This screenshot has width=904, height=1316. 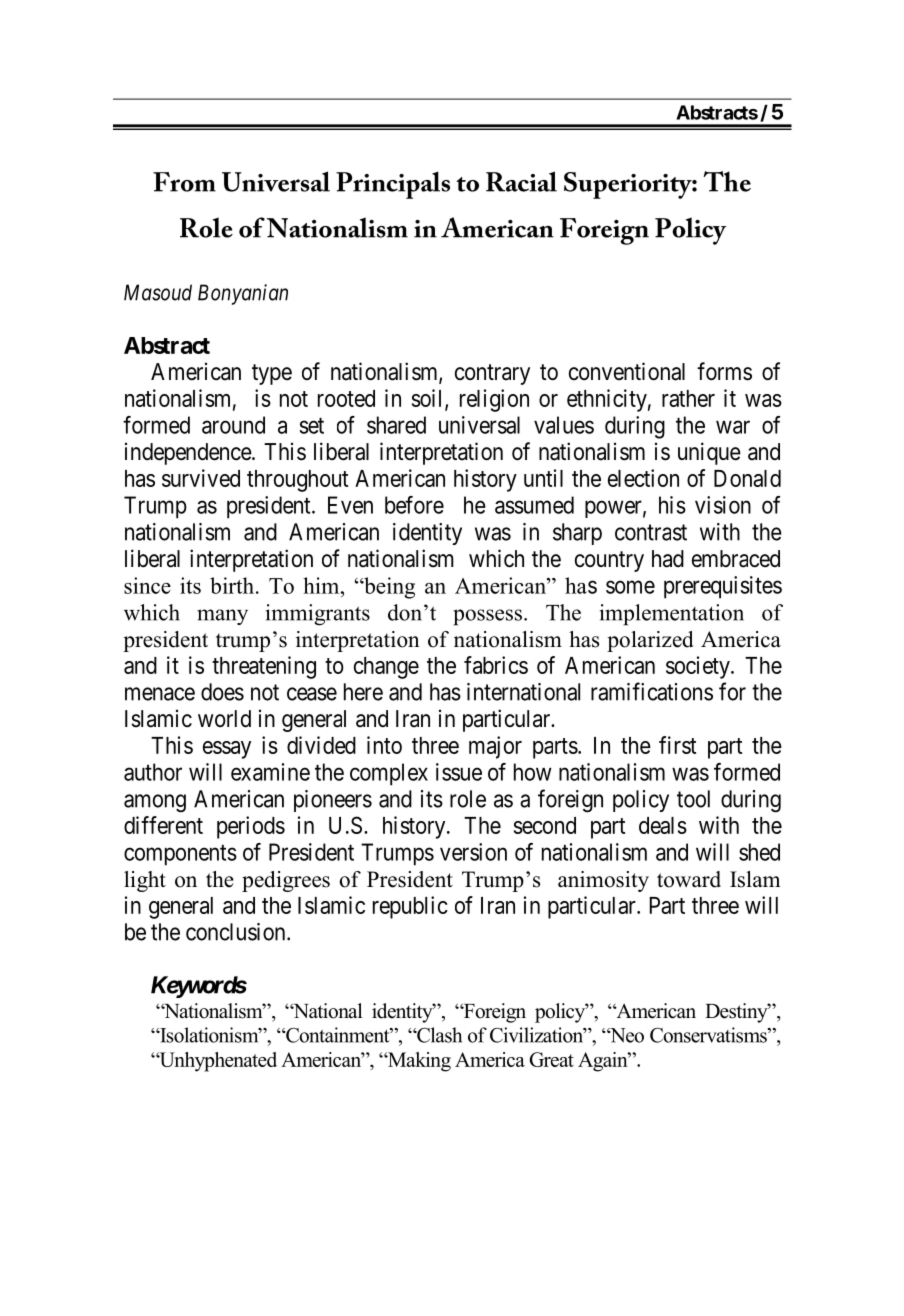 What do you see at coordinates (551, 1059) in the screenshot?
I see `Great` at bounding box center [551, 1059].
